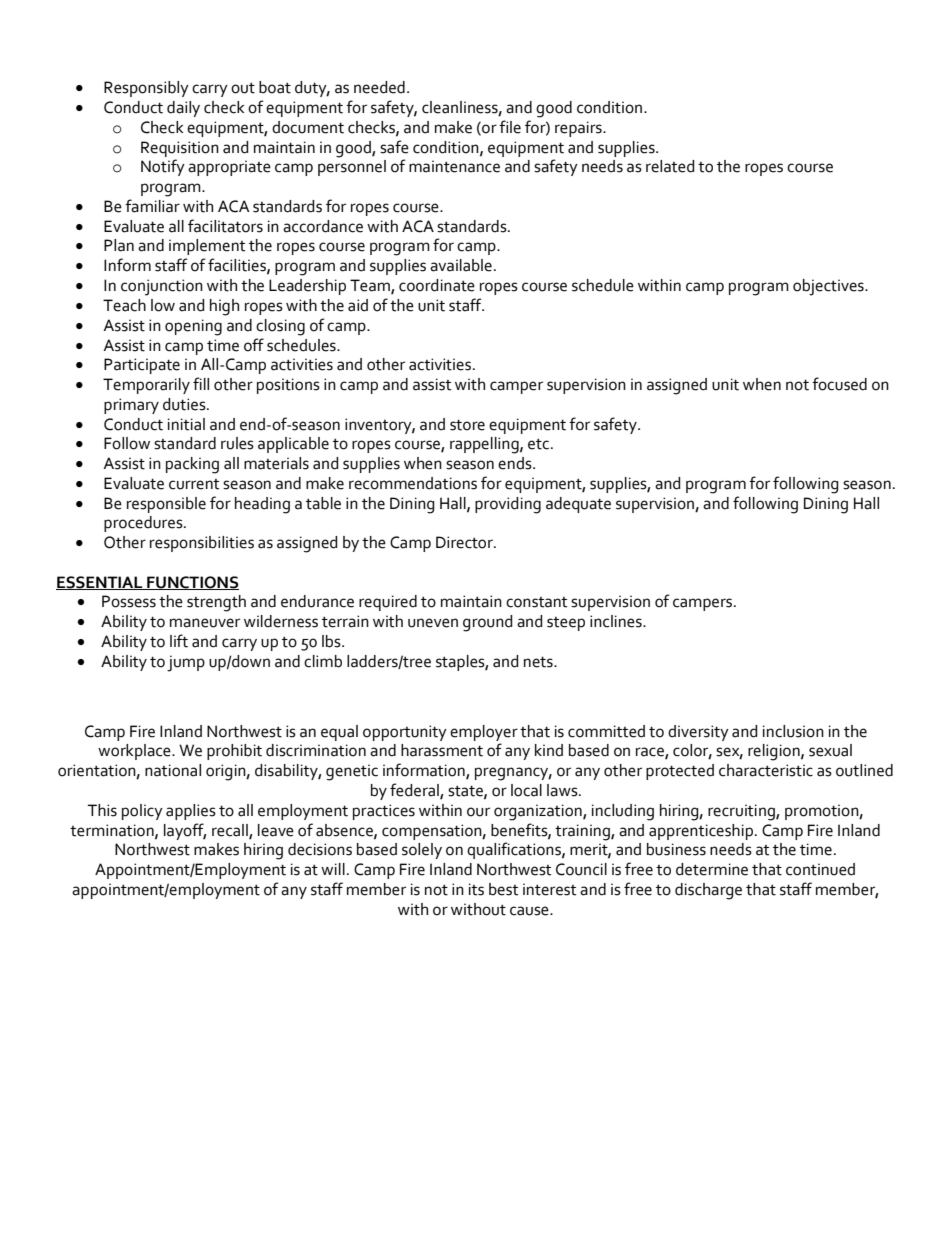 The image size is (952, 1233). Describe the element at coordinates (207, 247) in the screenshot. I see `implement` at that location.
